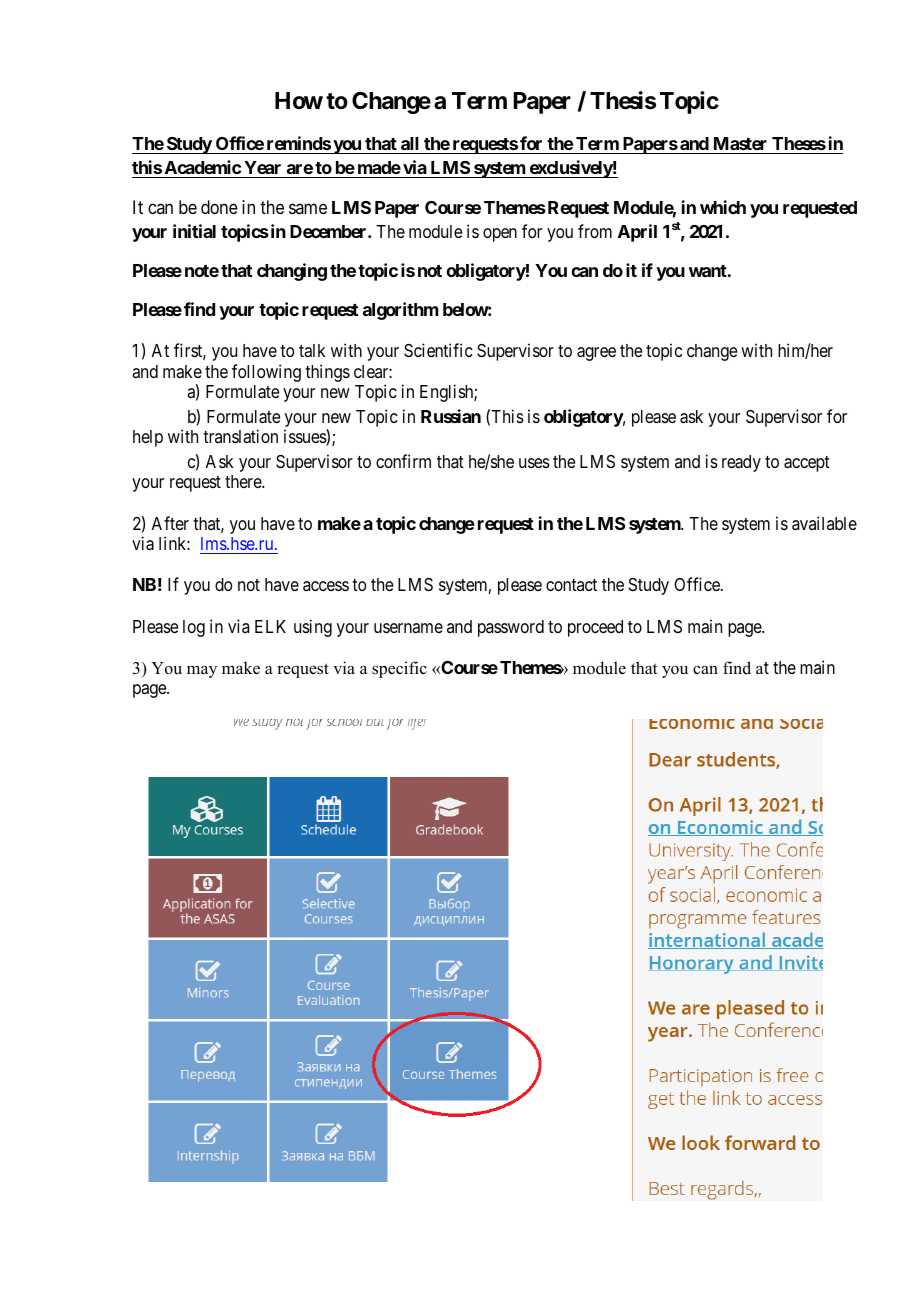 The height and width of the screenshot is (1308, 924). What do you see at coordinates (596, 354) in the screenshot?
I see `agree` at bounding box center [596, 354].
